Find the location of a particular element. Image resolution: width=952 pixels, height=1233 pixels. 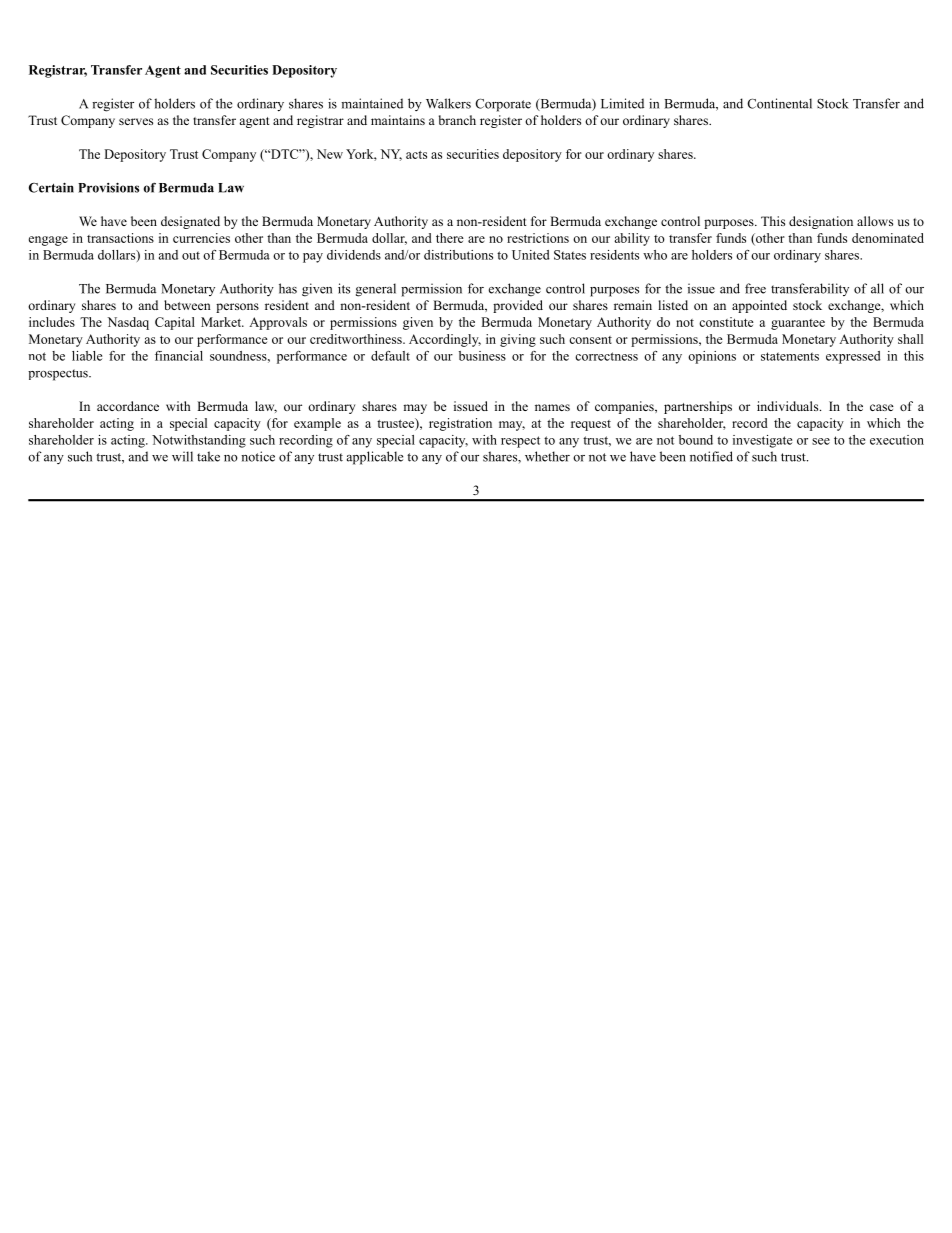

designation is located at coordinates (821, 222).
